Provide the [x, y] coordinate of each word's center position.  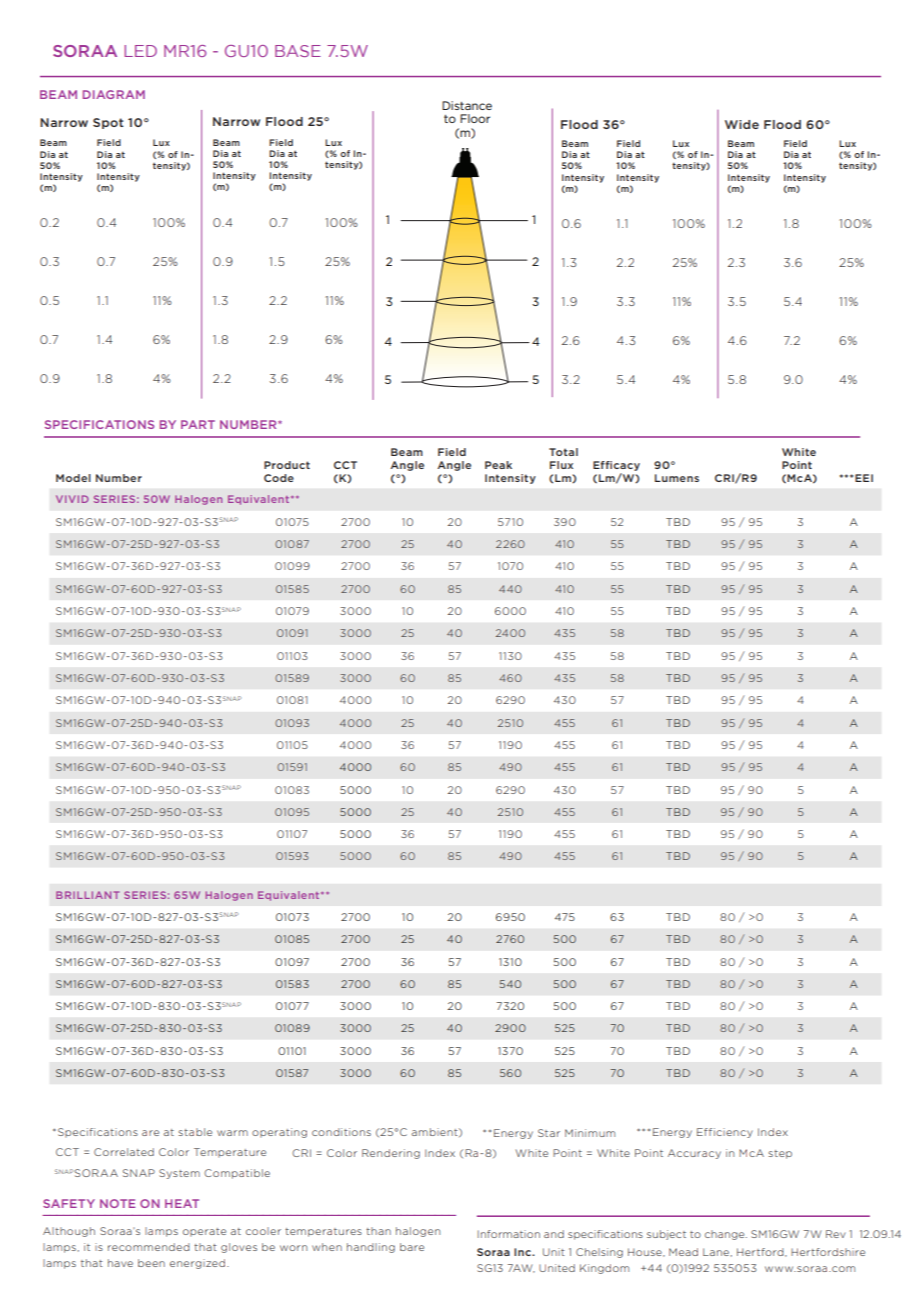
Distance [467, 105]
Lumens [677, 478]
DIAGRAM [114, 94]
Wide [742, 124]
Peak [498, 465]
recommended [149, 1247]
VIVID [72, 499]
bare [412, 1247]
